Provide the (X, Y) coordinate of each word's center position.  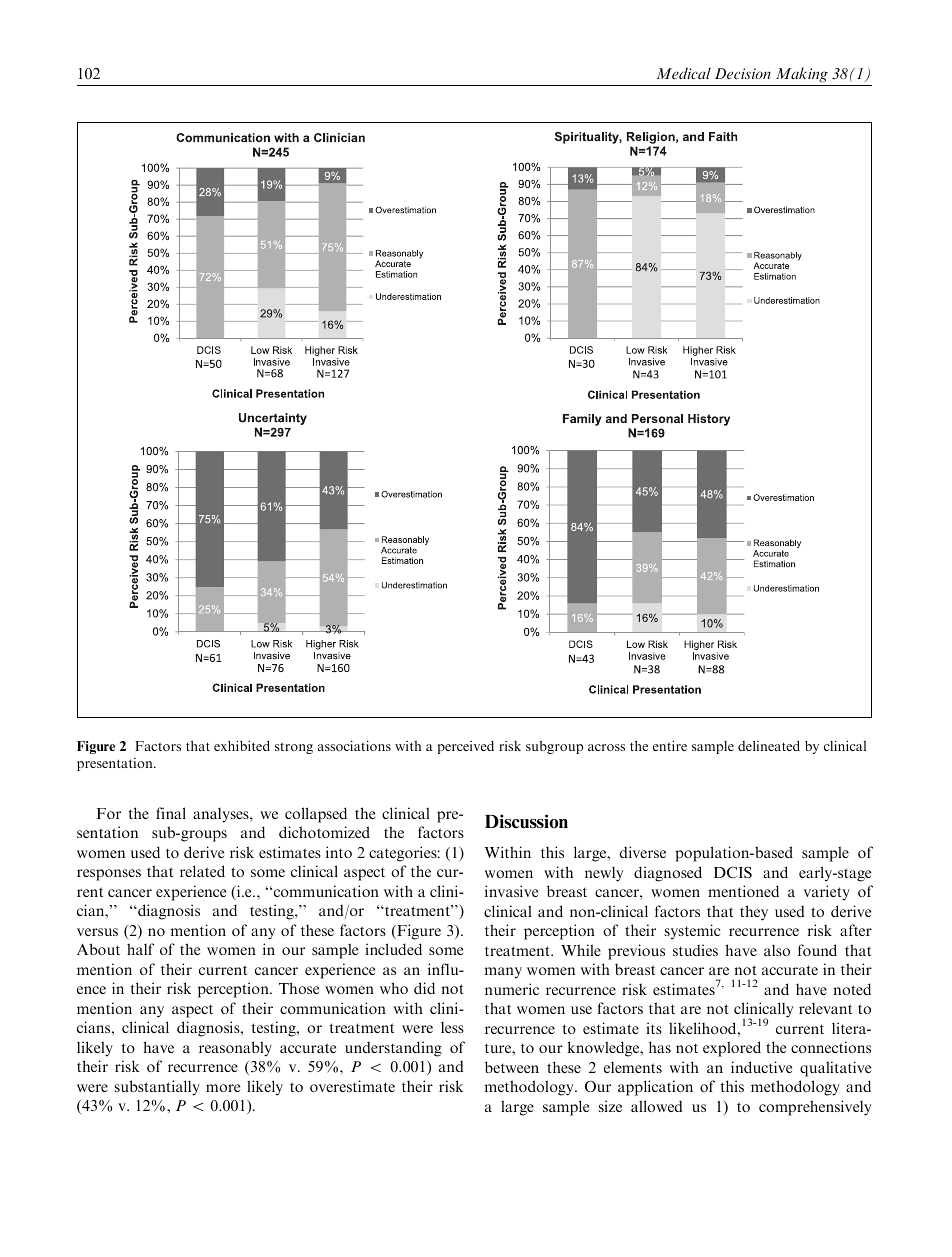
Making (802, 75)
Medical (683, 73)
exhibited (242, 745)
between (512, 1067)
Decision (743, 73)
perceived (465, 747)
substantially (157, 1088)
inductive (761, 1067)
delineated (769, 746)
